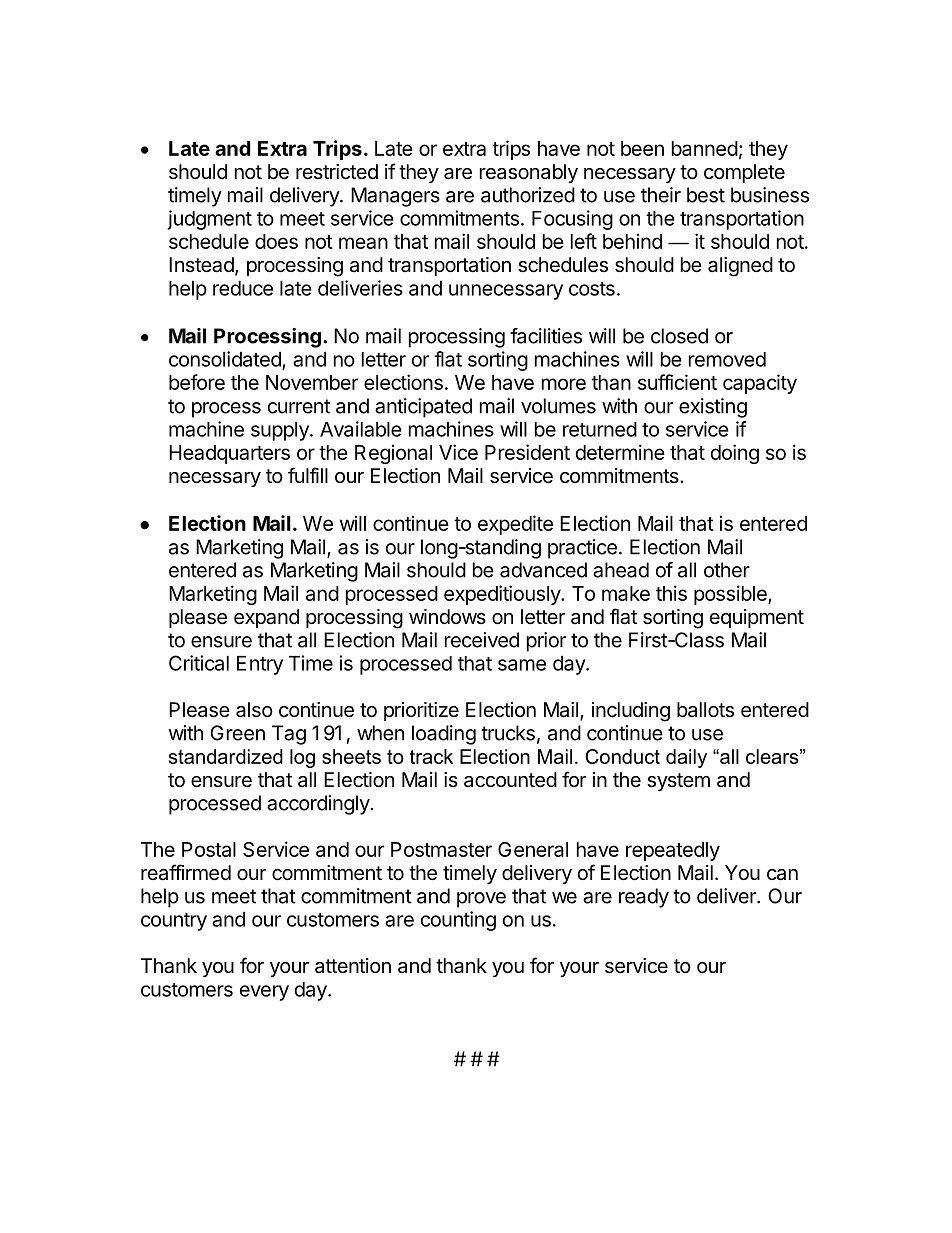 The image size is (952, 1233). I want to click on counting, so click(458, 921).
